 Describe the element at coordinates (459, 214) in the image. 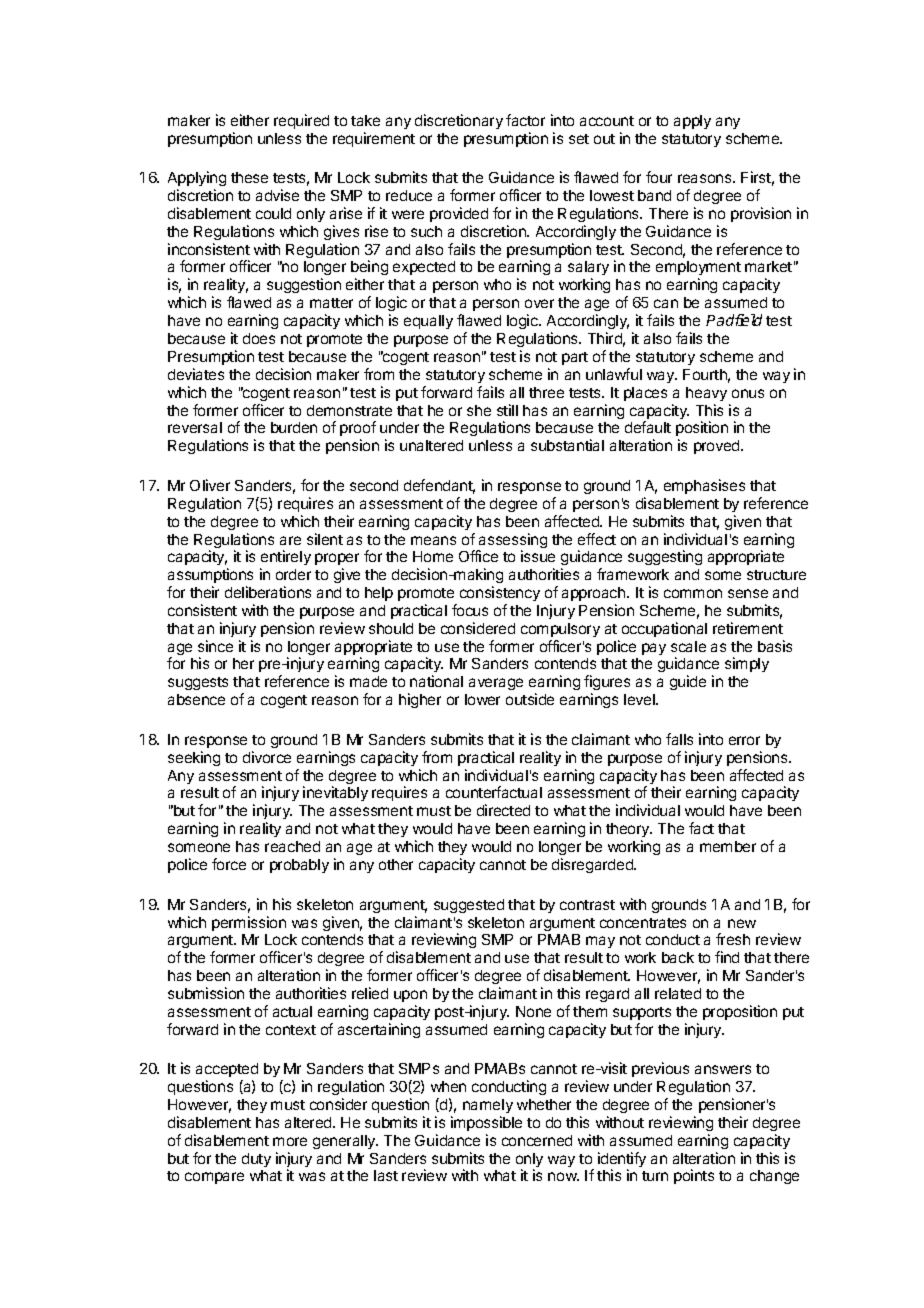

I see `provided` at that location.
